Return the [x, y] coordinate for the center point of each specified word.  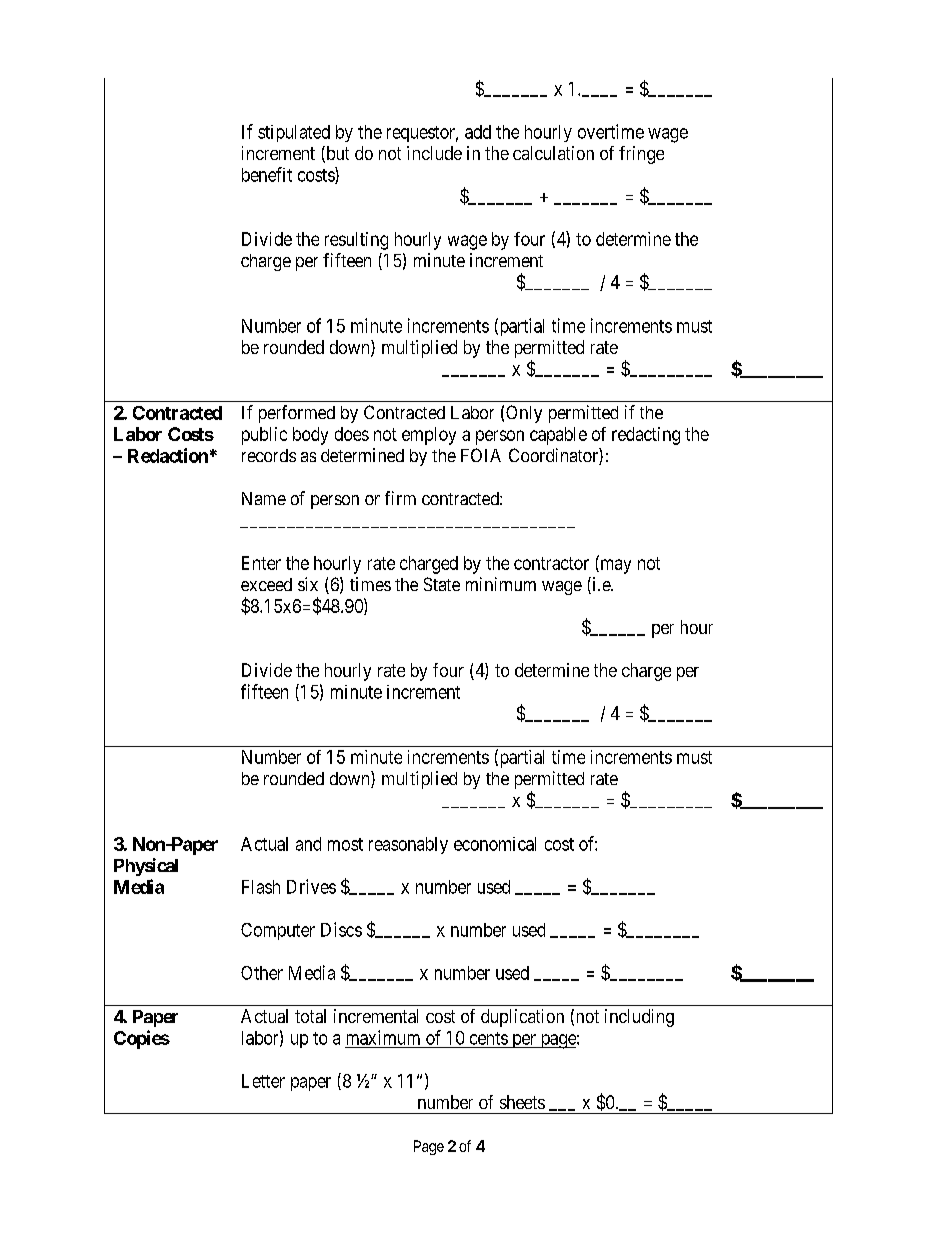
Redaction [168, 455]
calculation [553, 153]
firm [400, 498]
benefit [267, 174]
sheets [522, 1102]
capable [558, 436]
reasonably [408, 845]
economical [495, 844]
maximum [383, 1037]
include [434, 153]
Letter [263, 1081]
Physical [146, 867]
